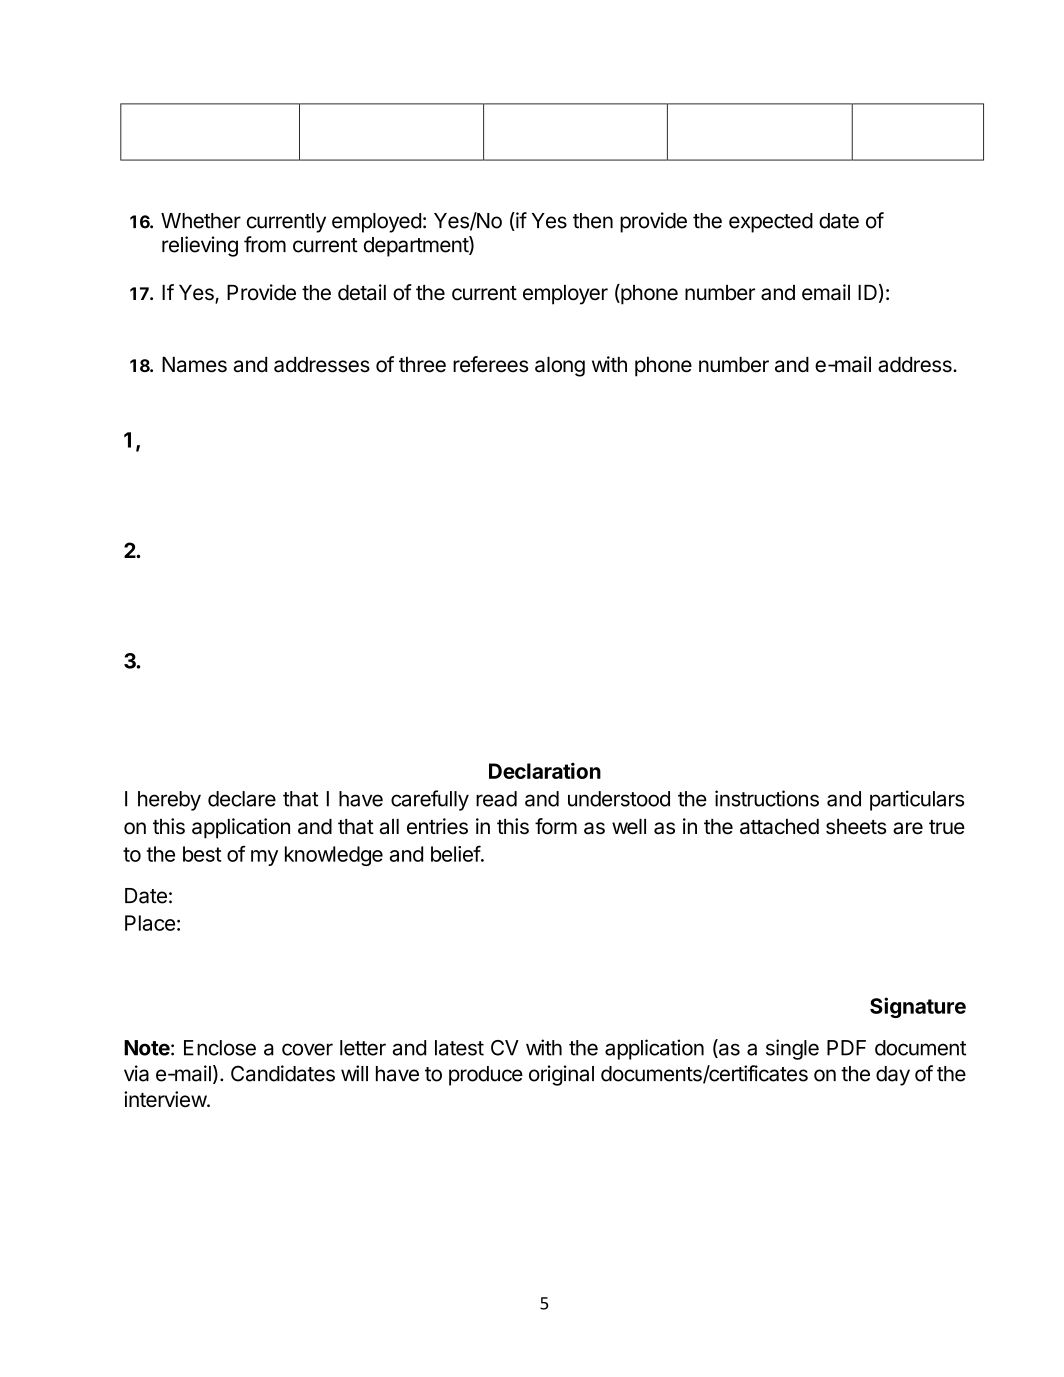 The image size is (1064, 1377). Describe the element at coordinates (490, 364) in the image. I see `referees` at that location.
